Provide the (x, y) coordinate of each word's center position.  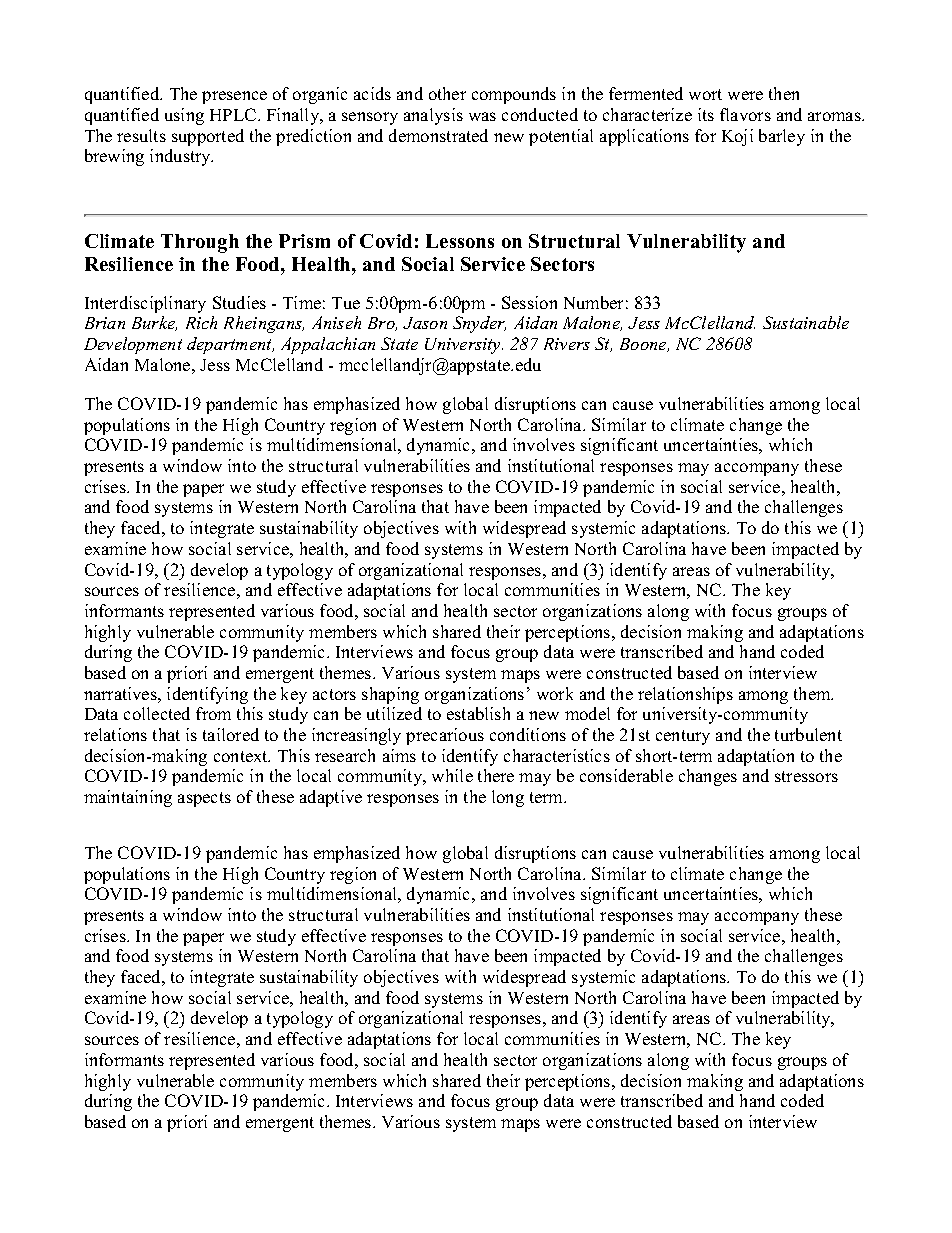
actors (334, 694)
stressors (806, 776)
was (482, 116)
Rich (201, 322)
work (555, 693)
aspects (204, 799)
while (452, 775)
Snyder (479, 324)
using (184, 116)
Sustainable (806, 322)
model (587, 713)
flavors (745, 114)
